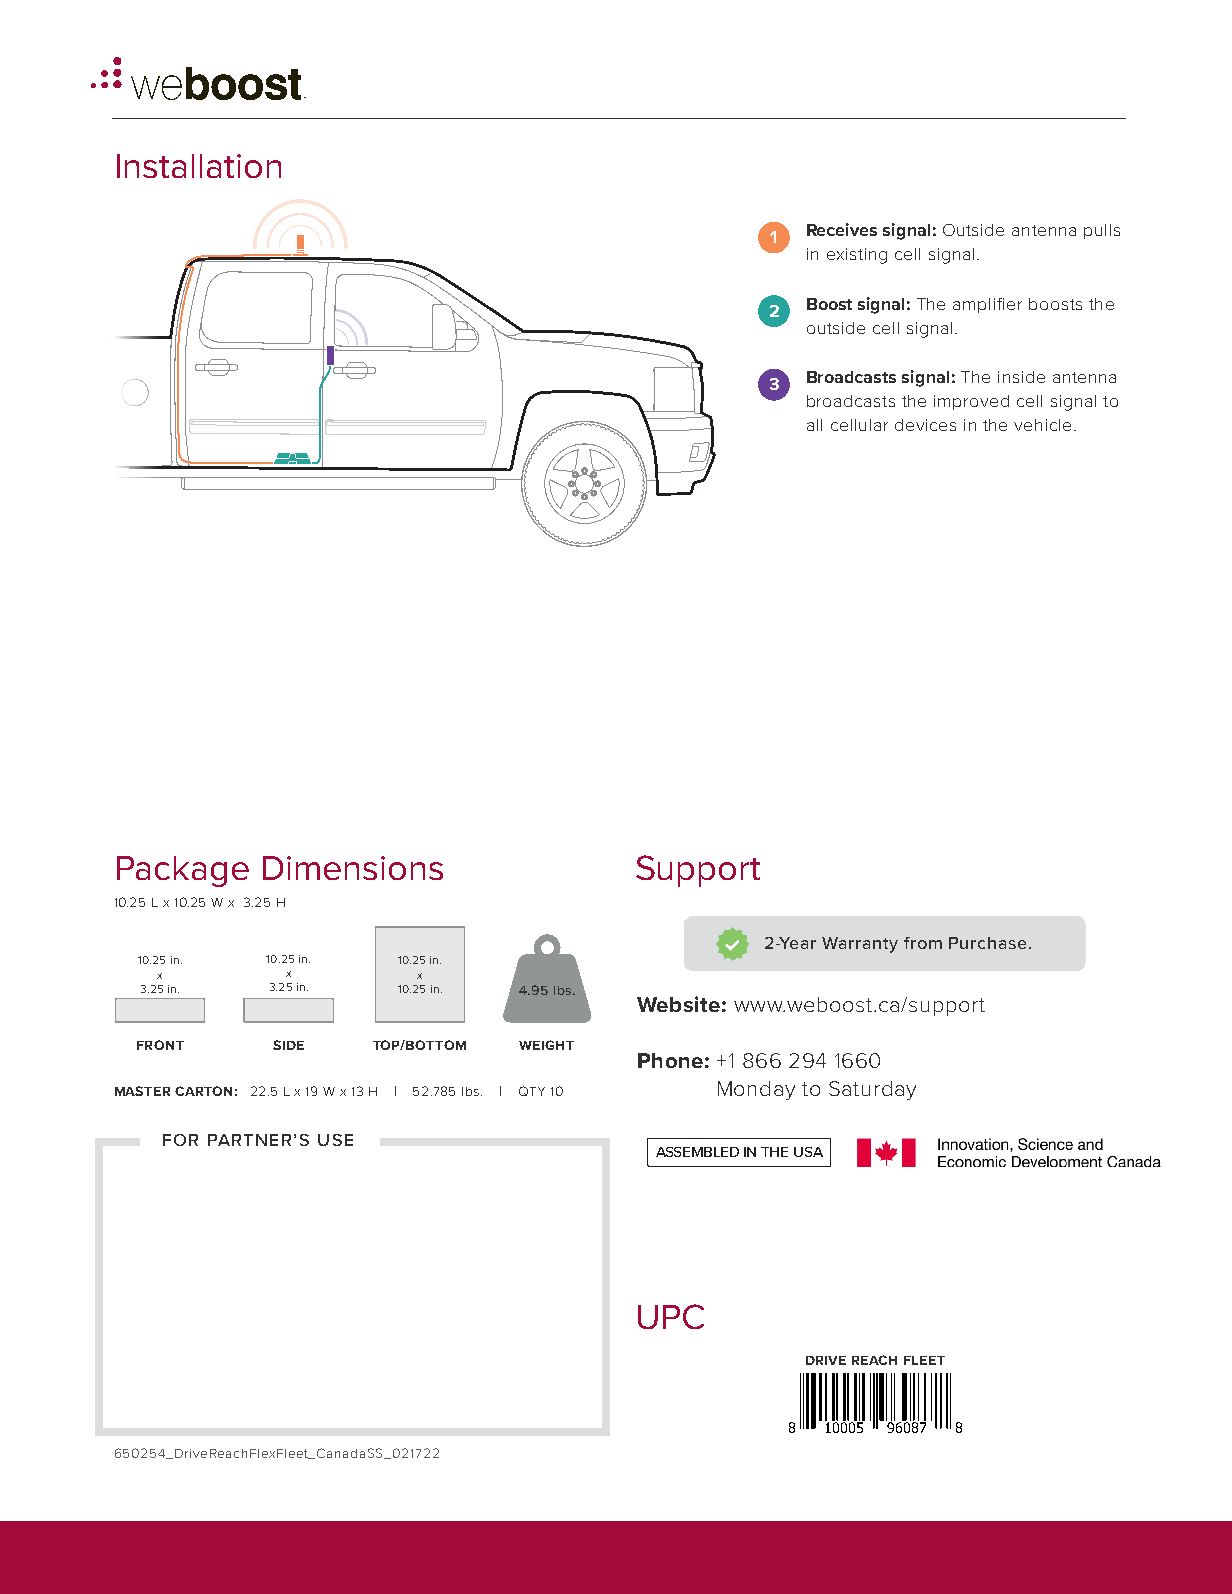 The image size is (1232, 1594). I want to click on Installation, so click(199, 166).
